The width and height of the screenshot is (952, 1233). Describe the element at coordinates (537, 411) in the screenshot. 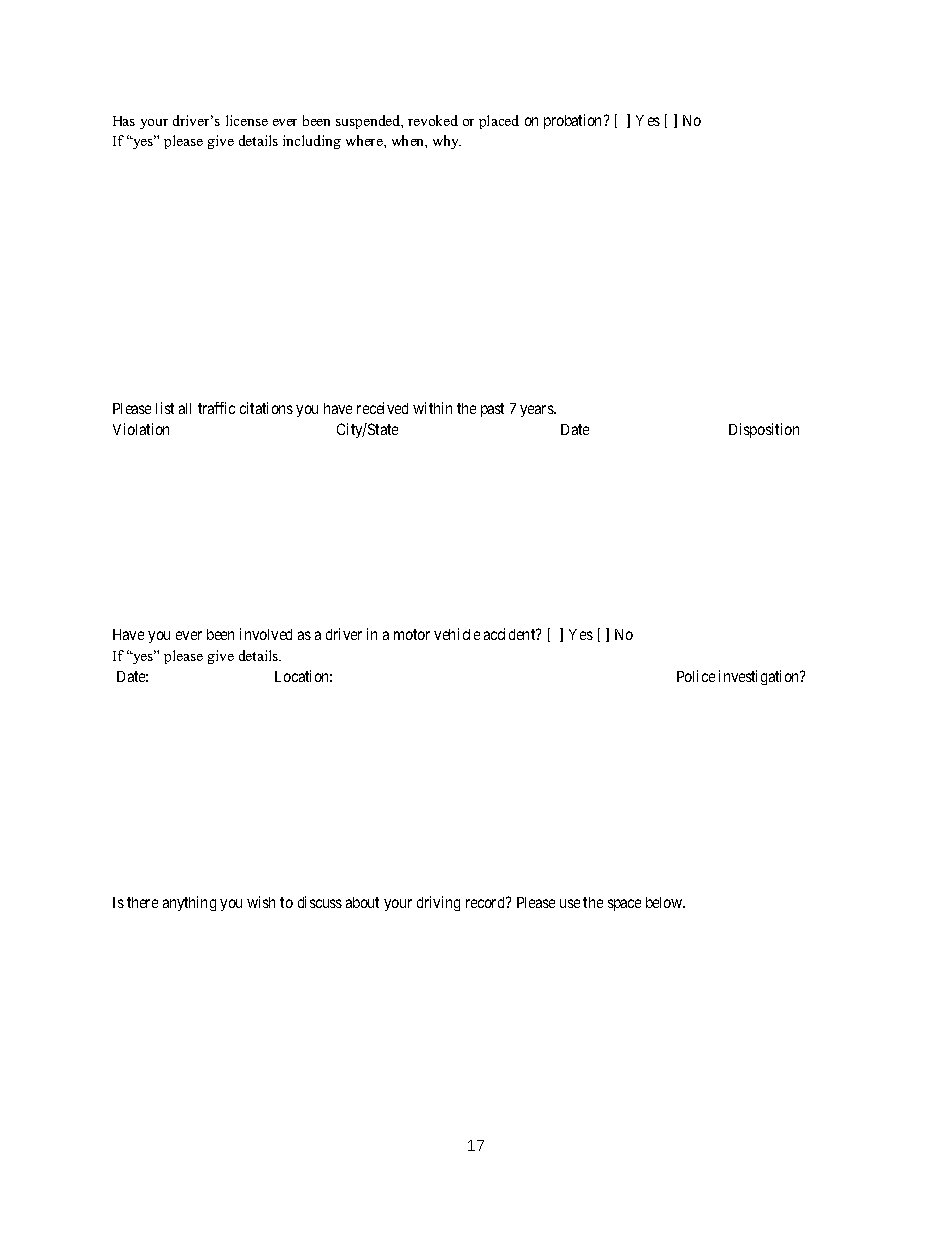

I see `years` at that location.
